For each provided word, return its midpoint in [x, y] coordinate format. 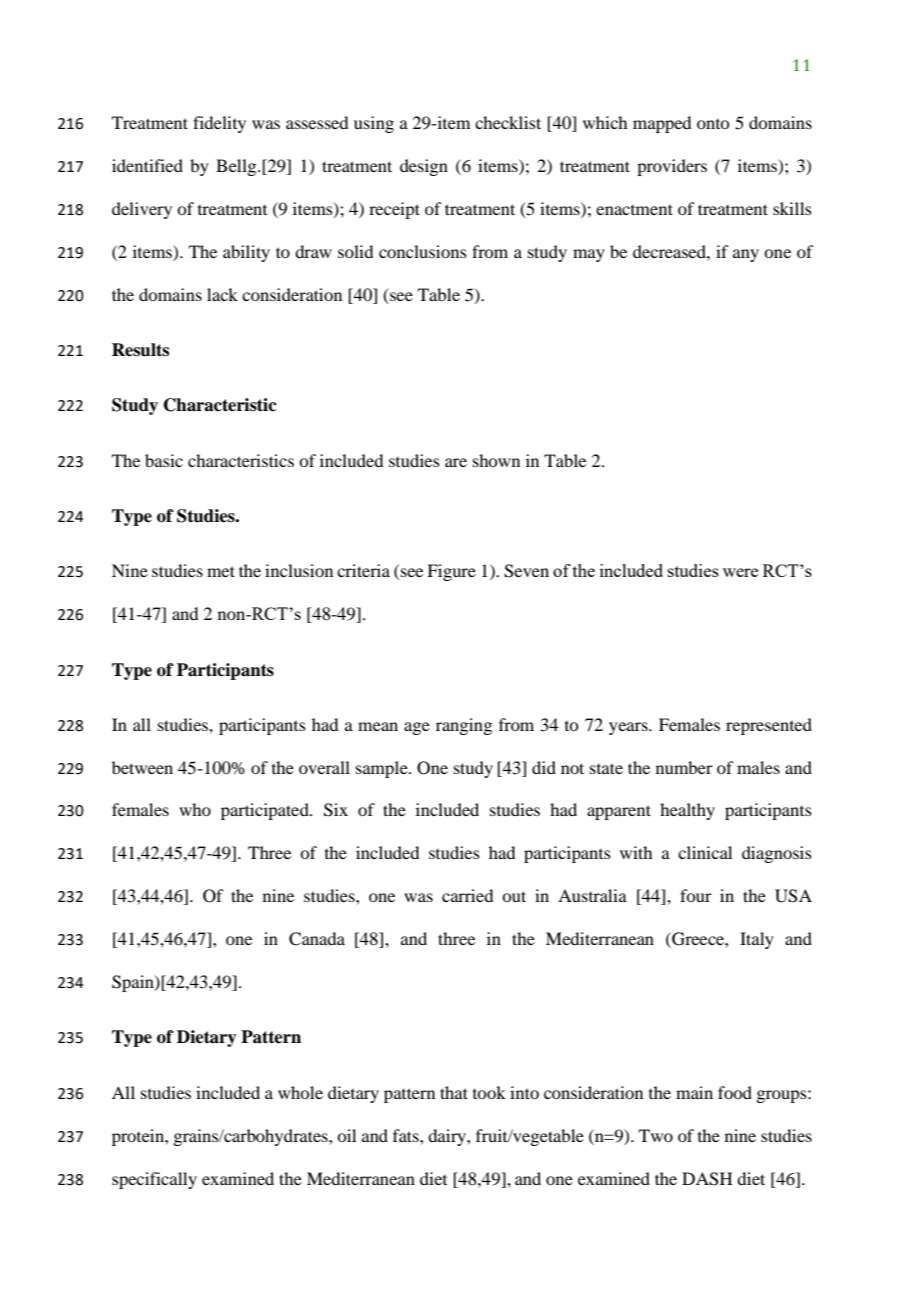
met [221, 571]
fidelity [219, 124]
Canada [317, 939]
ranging [464, 726]
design [424, 167]
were [740, 572]
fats [407, 1135]
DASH [707, 1179]
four [696, 895]
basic [164, 460]
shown [496, 460]
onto [713, 124]
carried [467, 895]
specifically [154, 1180]
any [746, 255]
